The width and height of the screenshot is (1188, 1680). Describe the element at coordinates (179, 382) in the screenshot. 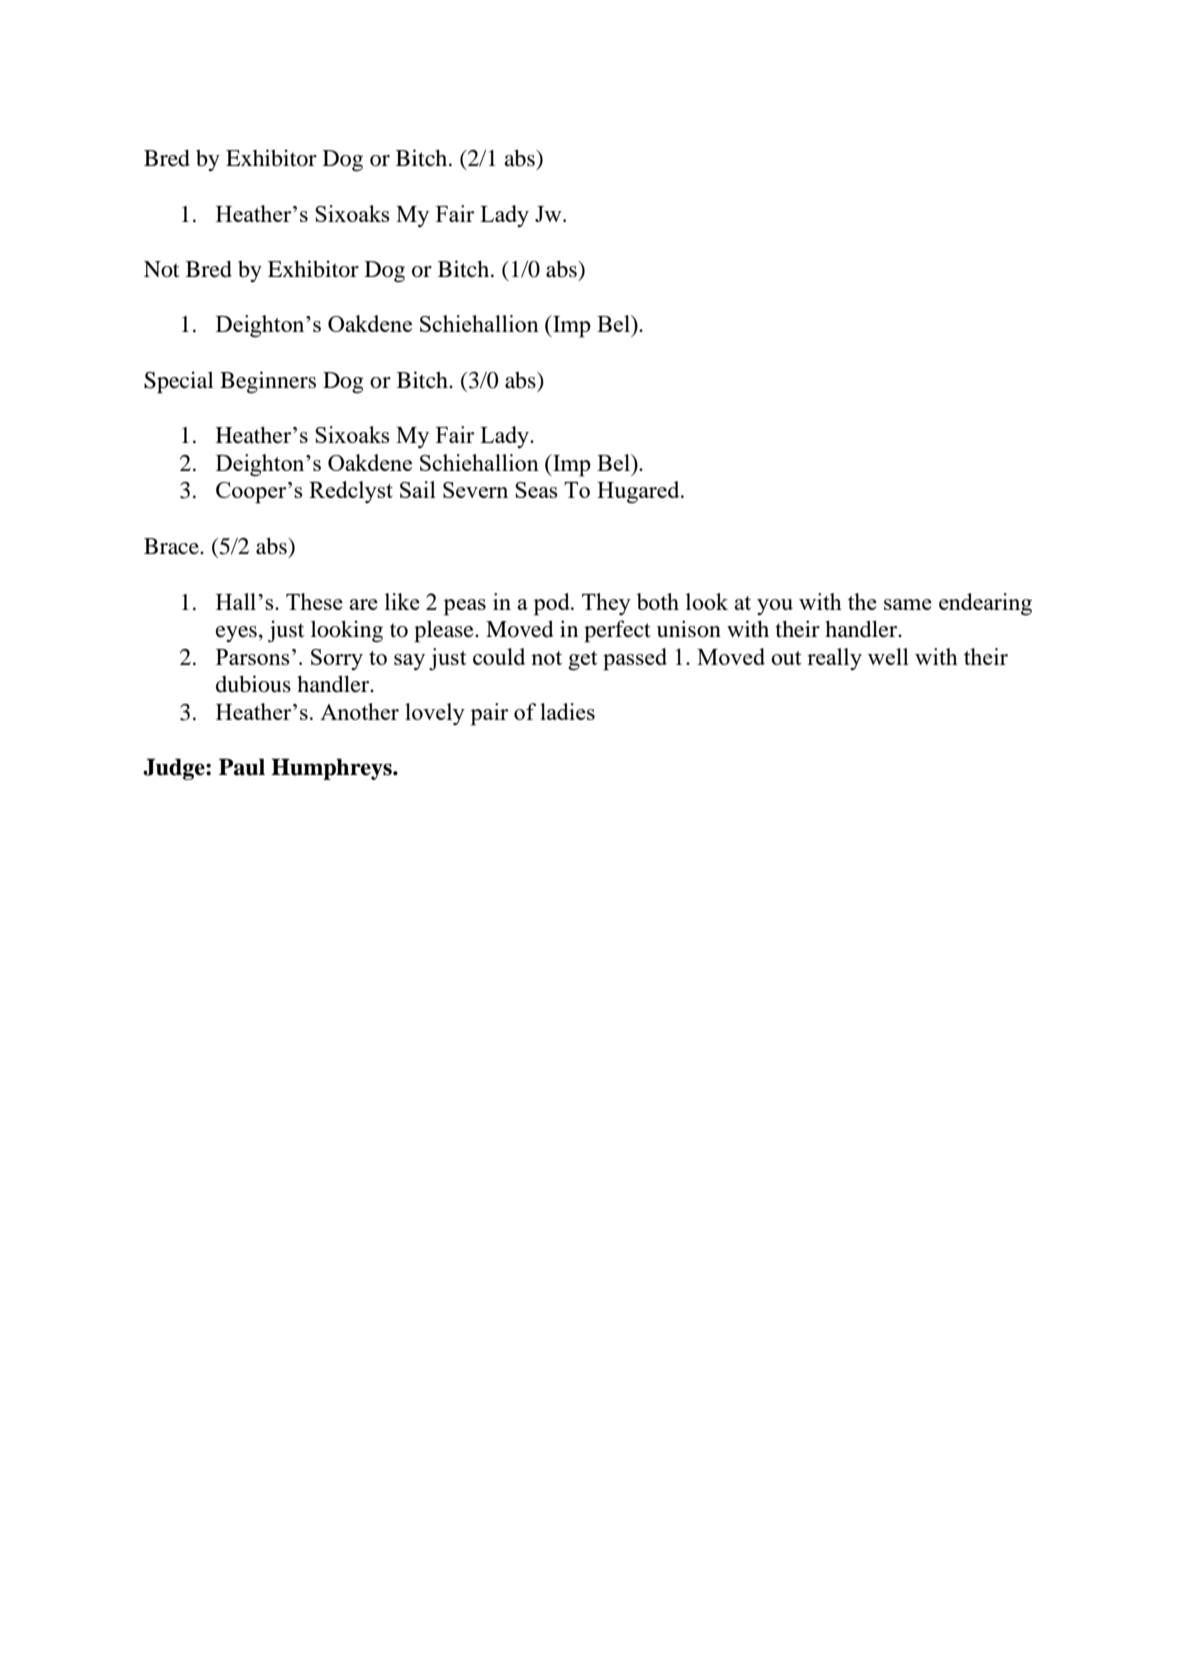

I see `Special` at that location.
